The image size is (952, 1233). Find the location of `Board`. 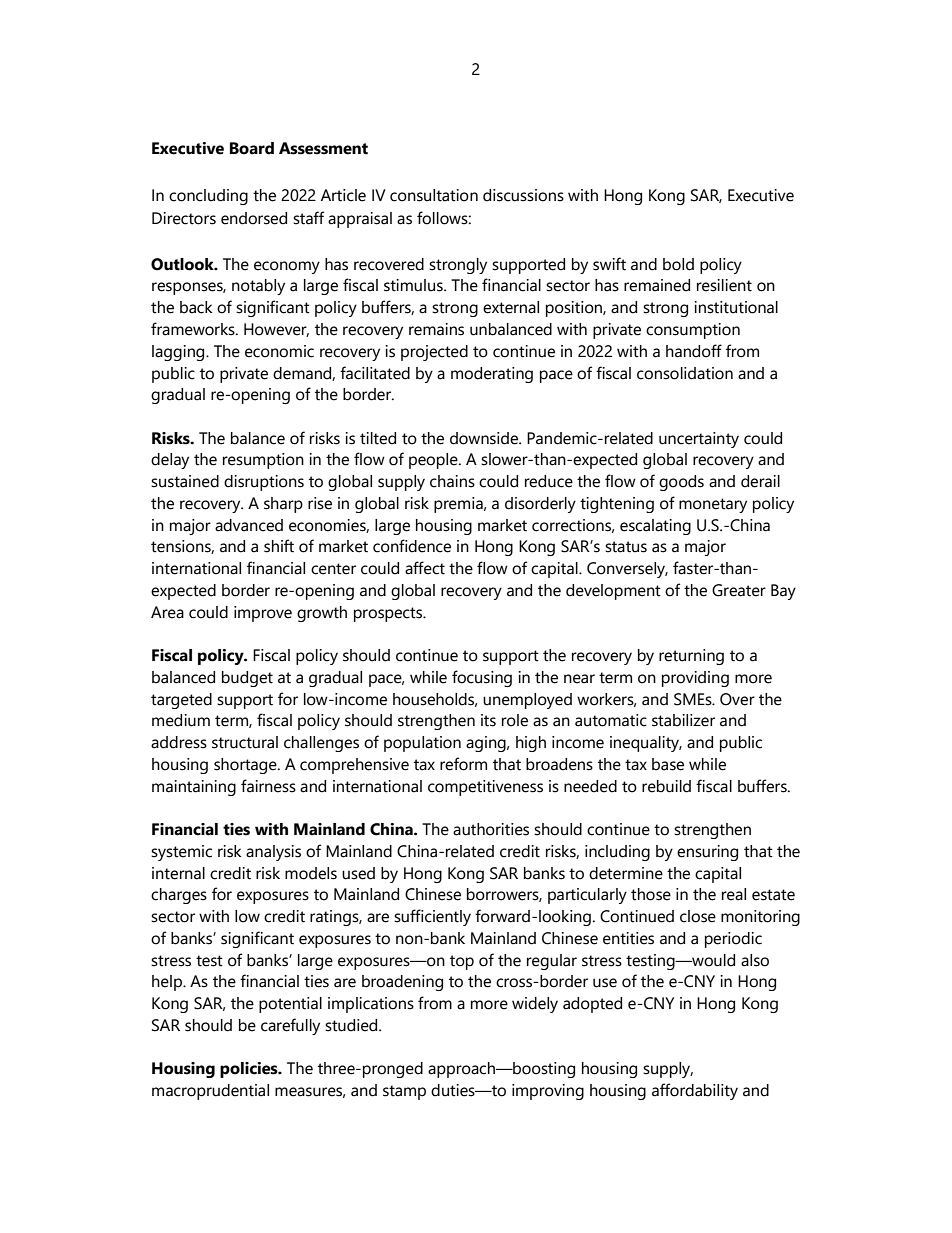

Board is located at coordinates (252, 148).
